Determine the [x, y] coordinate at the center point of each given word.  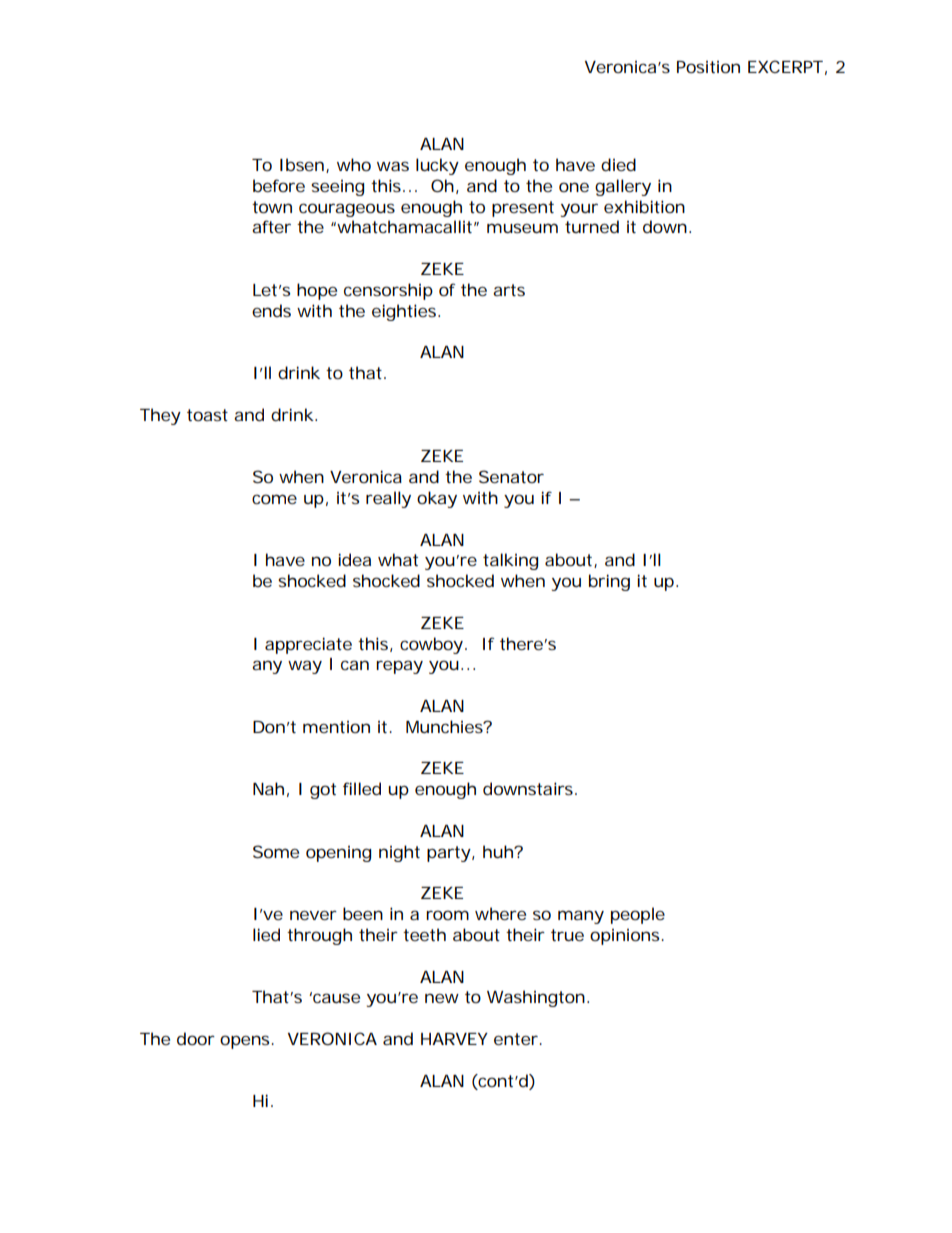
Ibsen [302, 164]
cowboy [431, 645]
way [305, 667]
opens [244, 1042]
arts [509, 290]
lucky [437, 166]
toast [207, 415]
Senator [511, 476]
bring [609, 582]
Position [708, 67]
